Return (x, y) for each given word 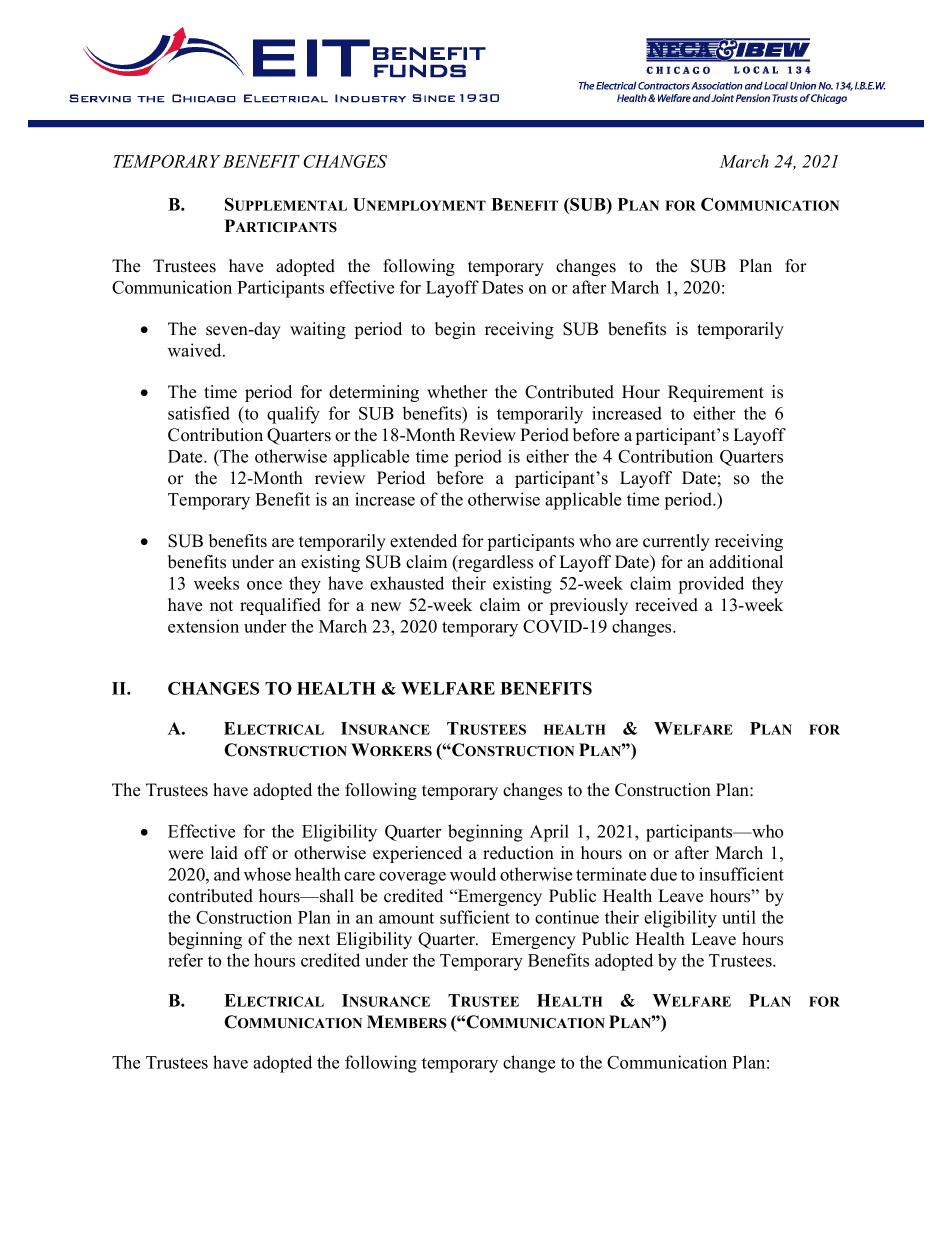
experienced (417, 854)
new (386, 607)
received (666, 605)
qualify (293, 415)
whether (457, 392)
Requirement (716, 393)
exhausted (407, 583)
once (264, 585)
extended (423, 541)
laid (224, 853)
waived (196, 350)
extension (203, 626)
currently (676, 542)
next (314, 940)
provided (711, 585)
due (663, 874)
